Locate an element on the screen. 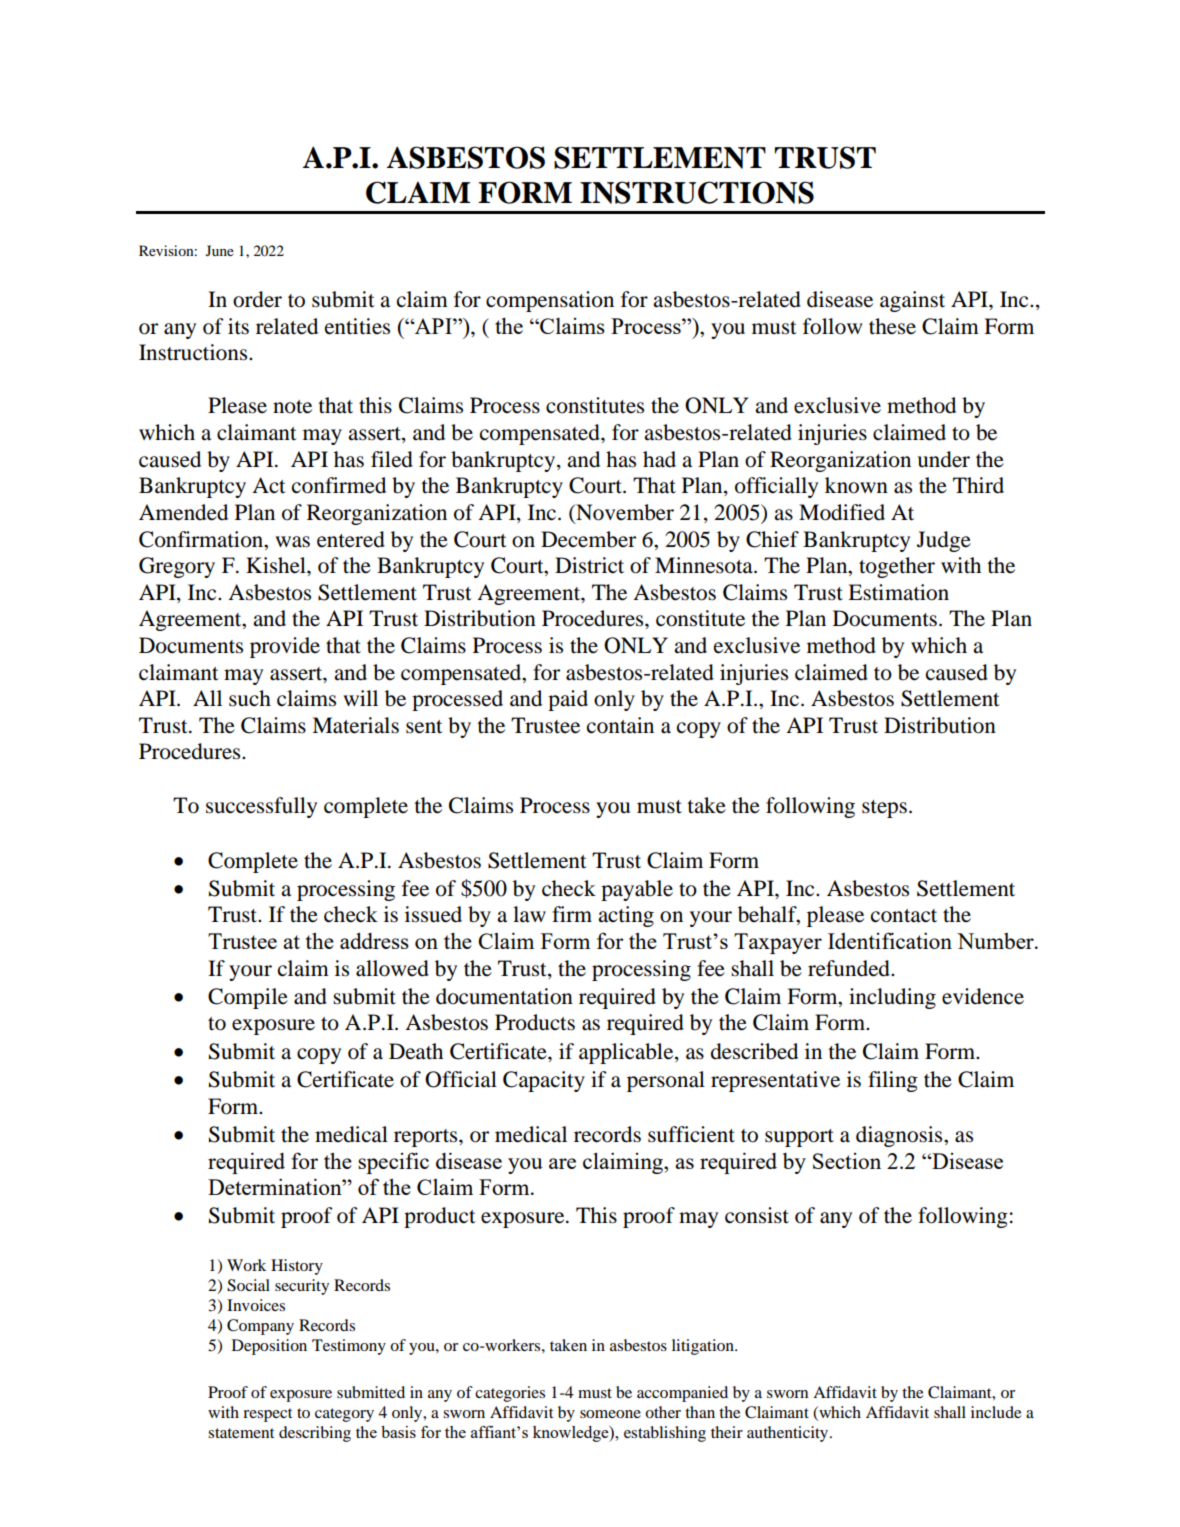 This screenshot has width=1180, height=1527. compensation is located at coordinates (550, 301).
